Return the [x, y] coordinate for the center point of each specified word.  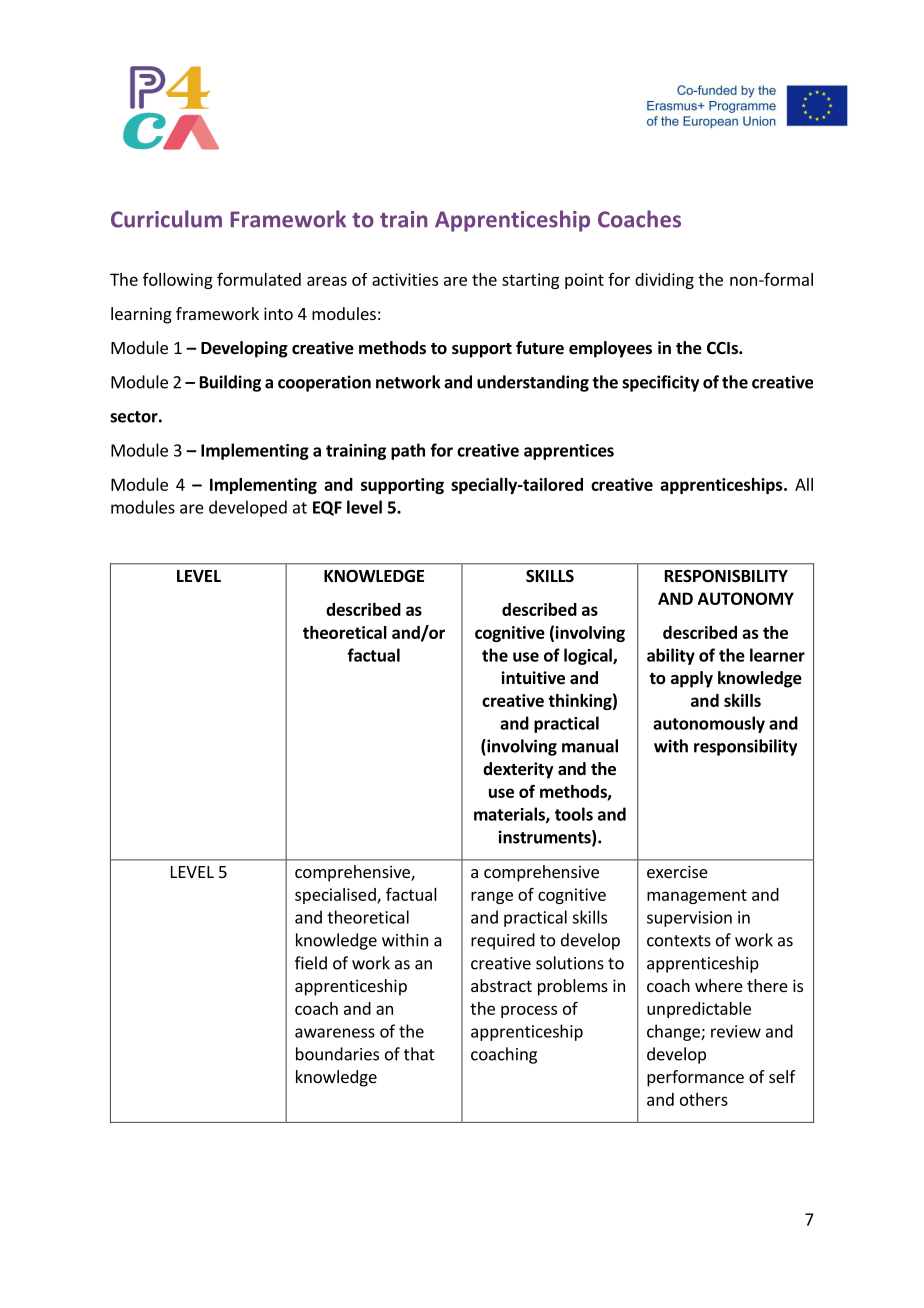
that [419, 1054]
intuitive [533, 678]
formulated [259, 279]
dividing [664, 281]
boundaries [337, 1054]
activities [405, 279]
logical [589, 656]
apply [692, 679]
